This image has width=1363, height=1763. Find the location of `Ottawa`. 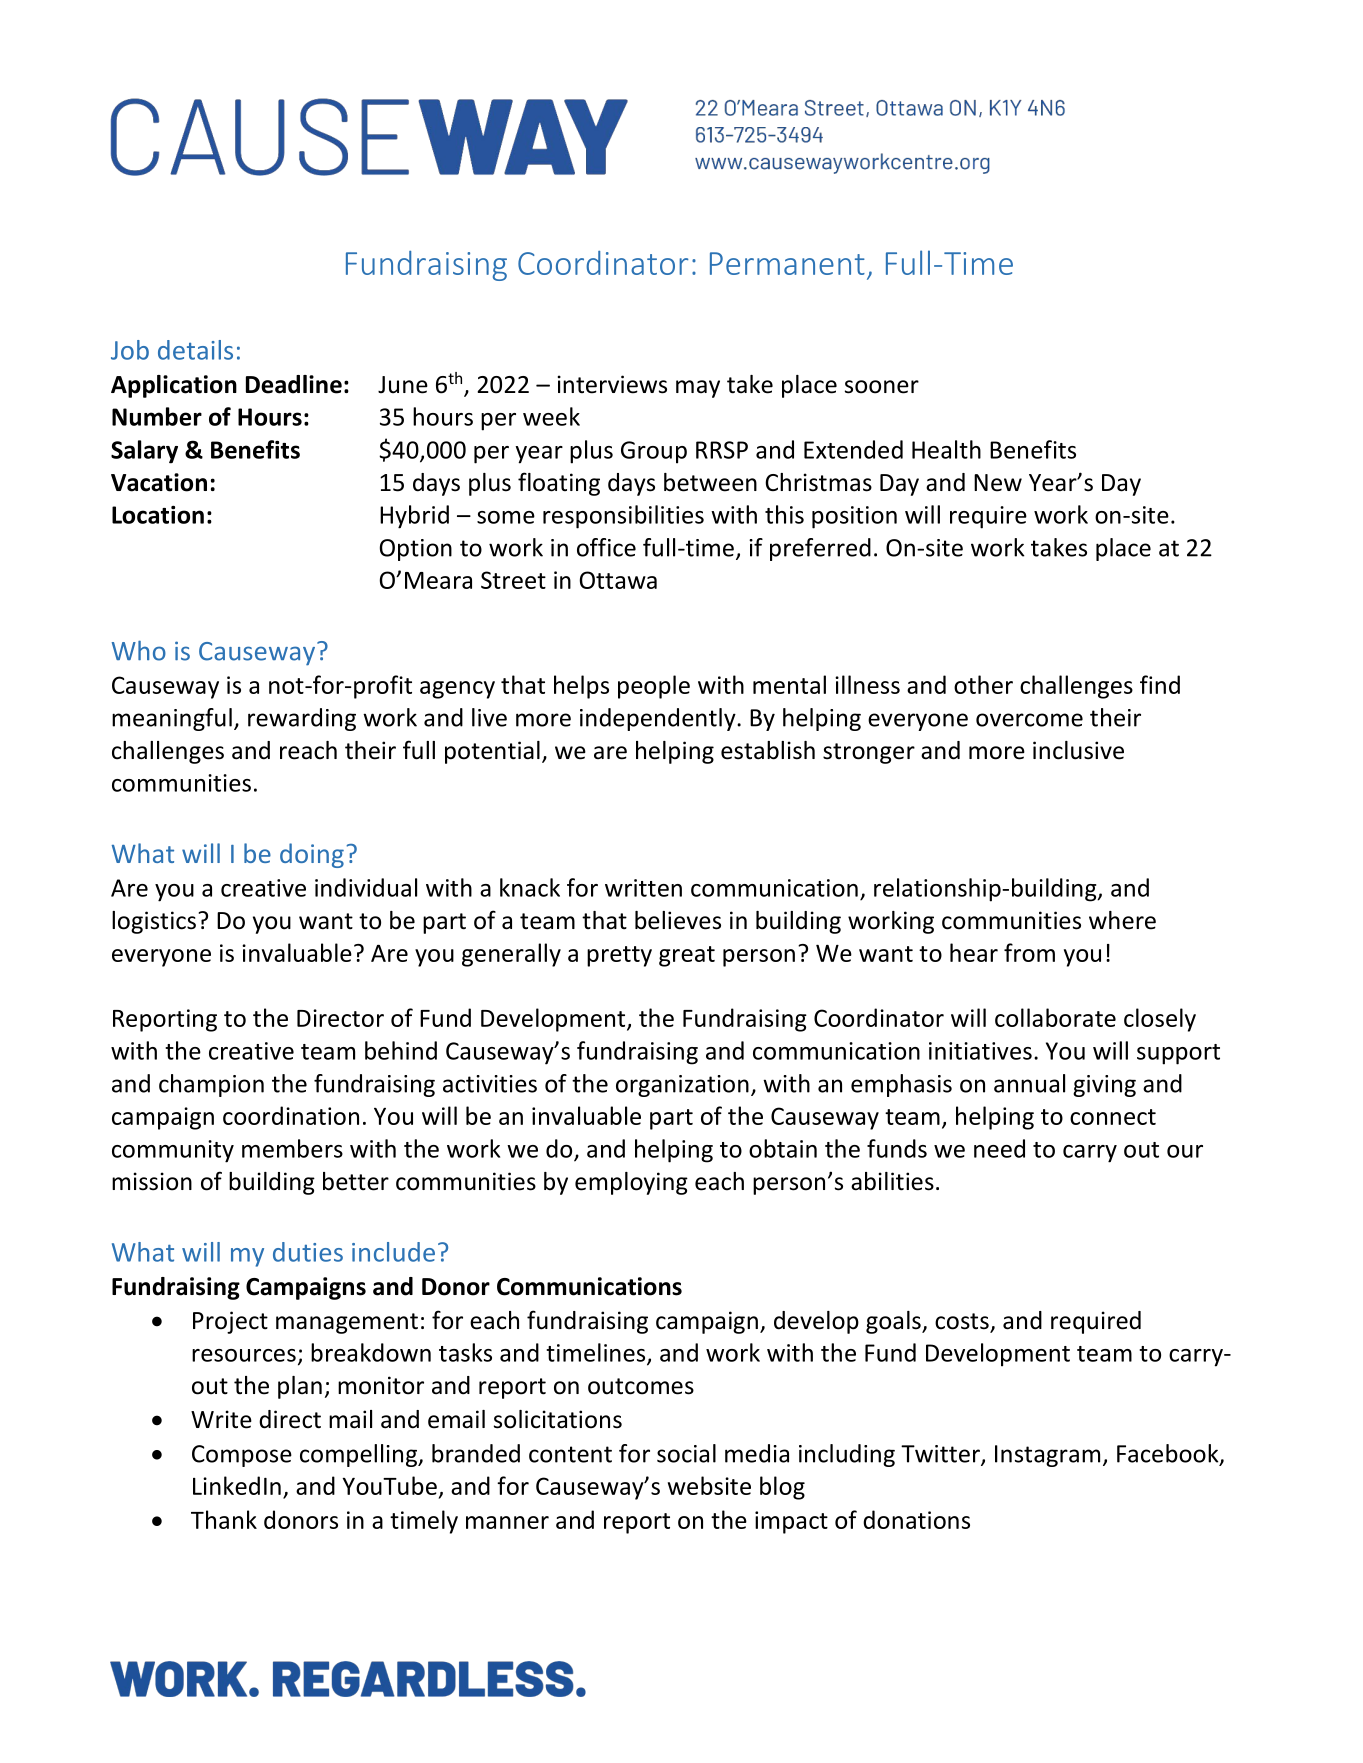

Ottawa is located at coordinates (618, 580).
